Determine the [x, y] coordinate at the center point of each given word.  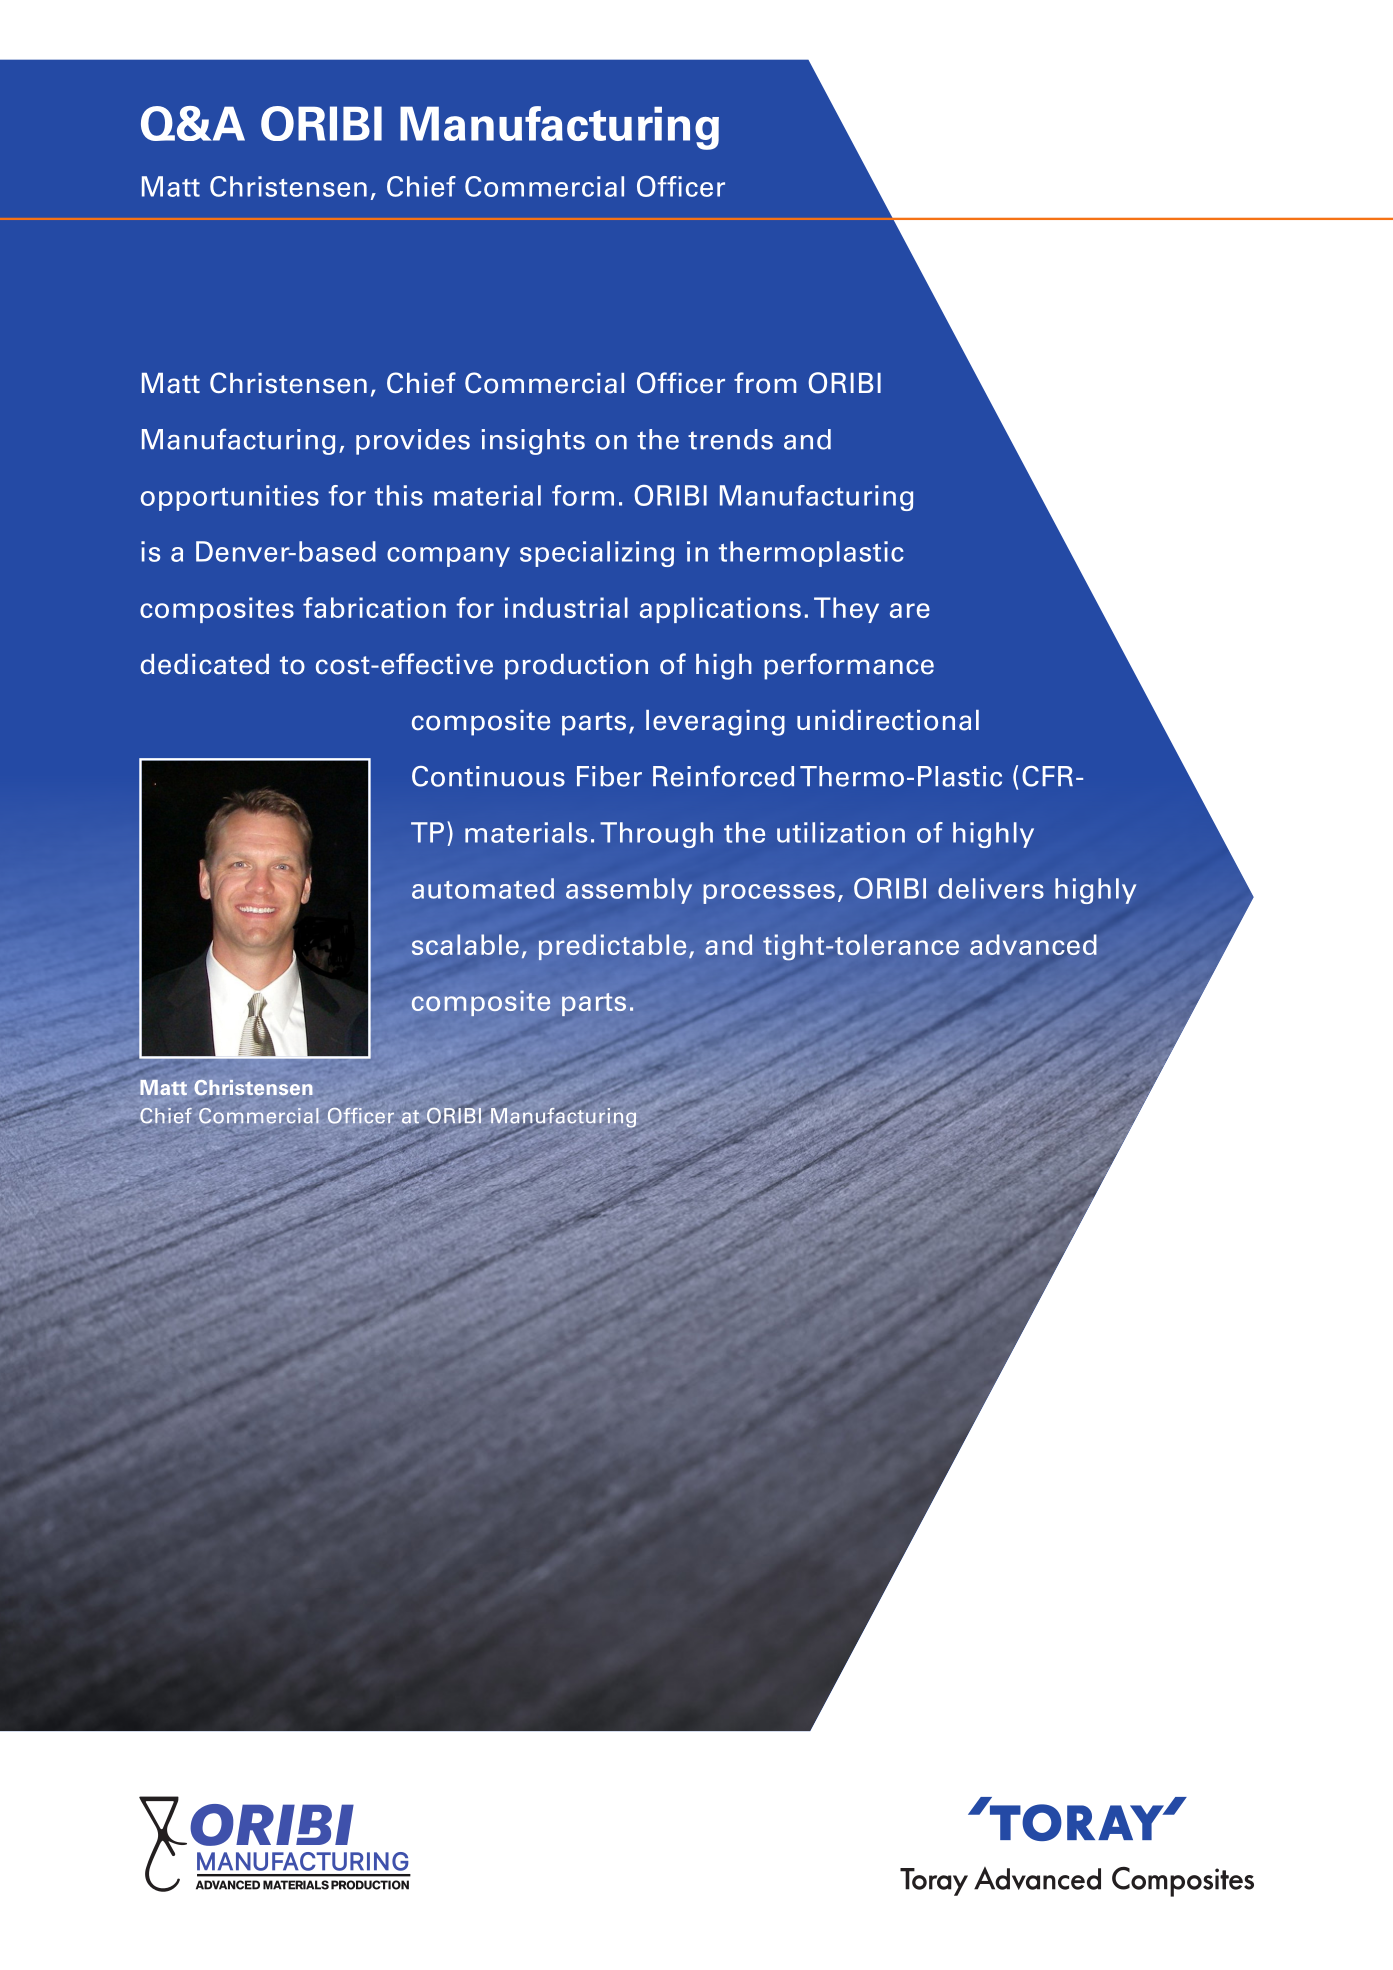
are [910, 610]
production [576, 667]
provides [413, 442]
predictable [612, 947]
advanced [1033, 944]
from [765, 383]
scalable [465, 944]
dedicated [205, 664]
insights [533, 442]
